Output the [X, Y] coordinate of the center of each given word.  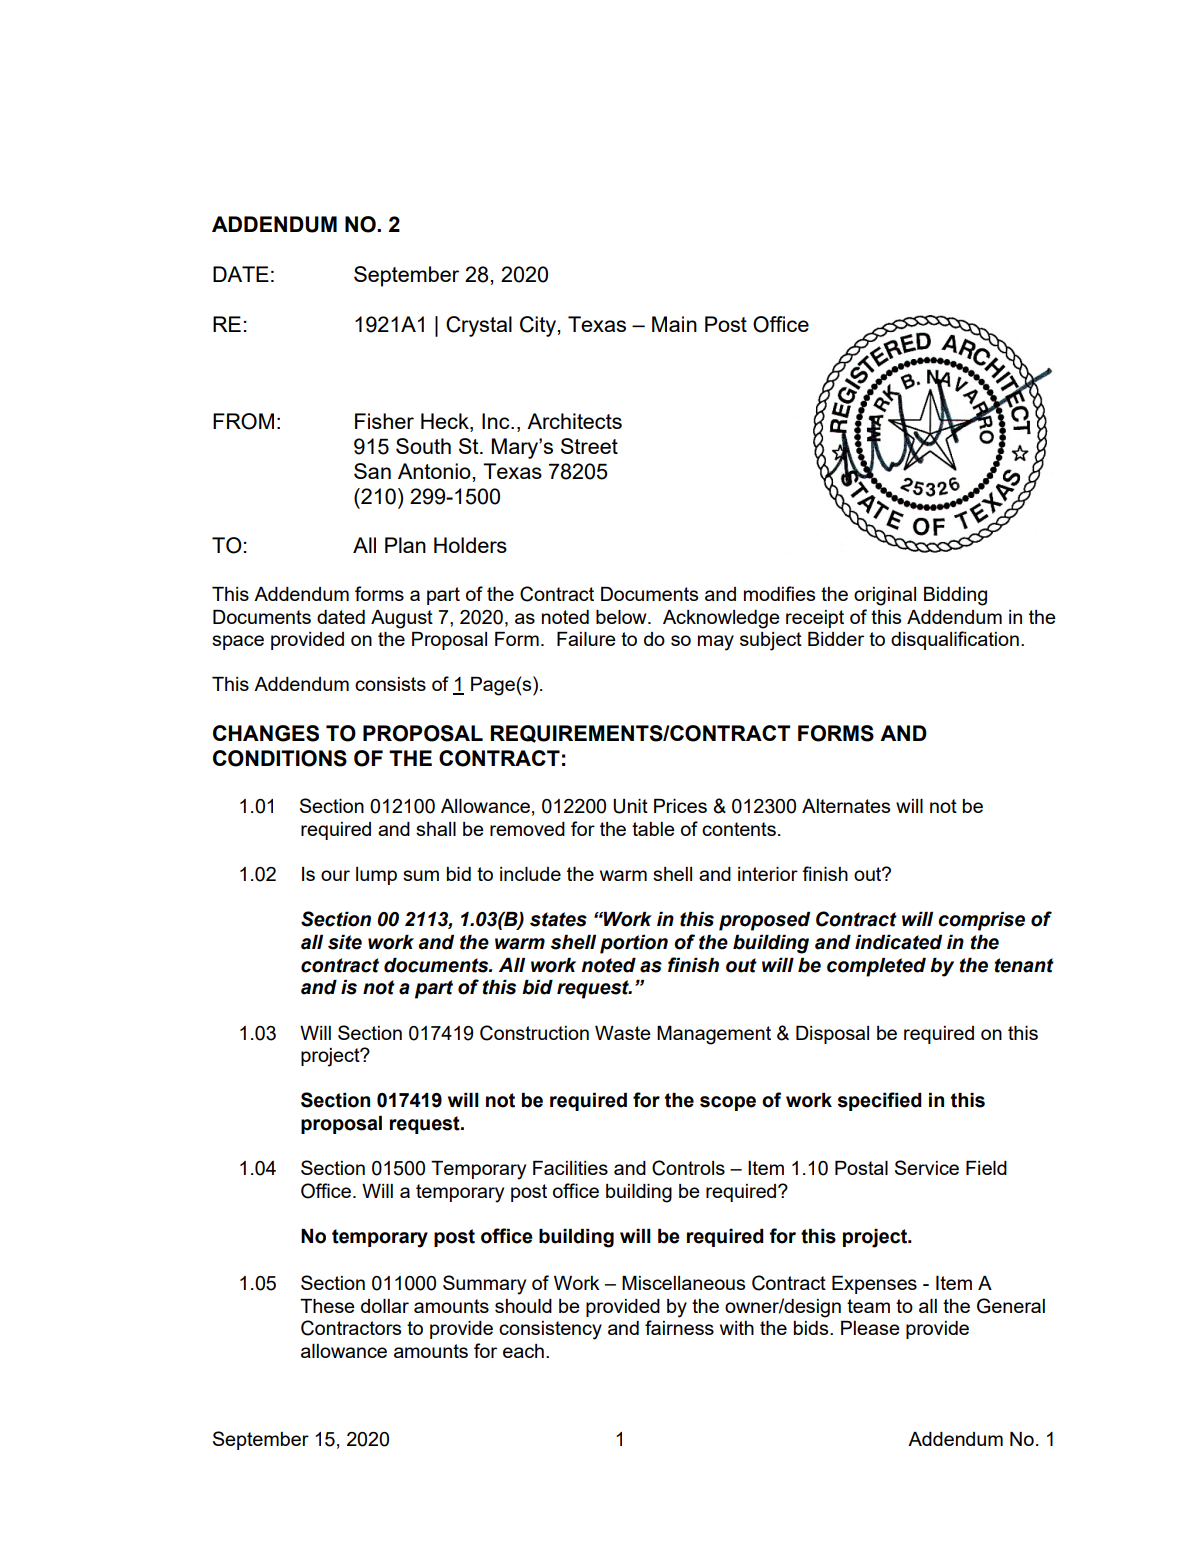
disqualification [955, 640]
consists [390, 684]
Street [589, 446]
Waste [623, 1033]
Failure [586, 639]
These [327, 1306]
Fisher [384, 421]
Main [674, 324]
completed [876, 967]
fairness [679, 1327]
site [345, 942]
